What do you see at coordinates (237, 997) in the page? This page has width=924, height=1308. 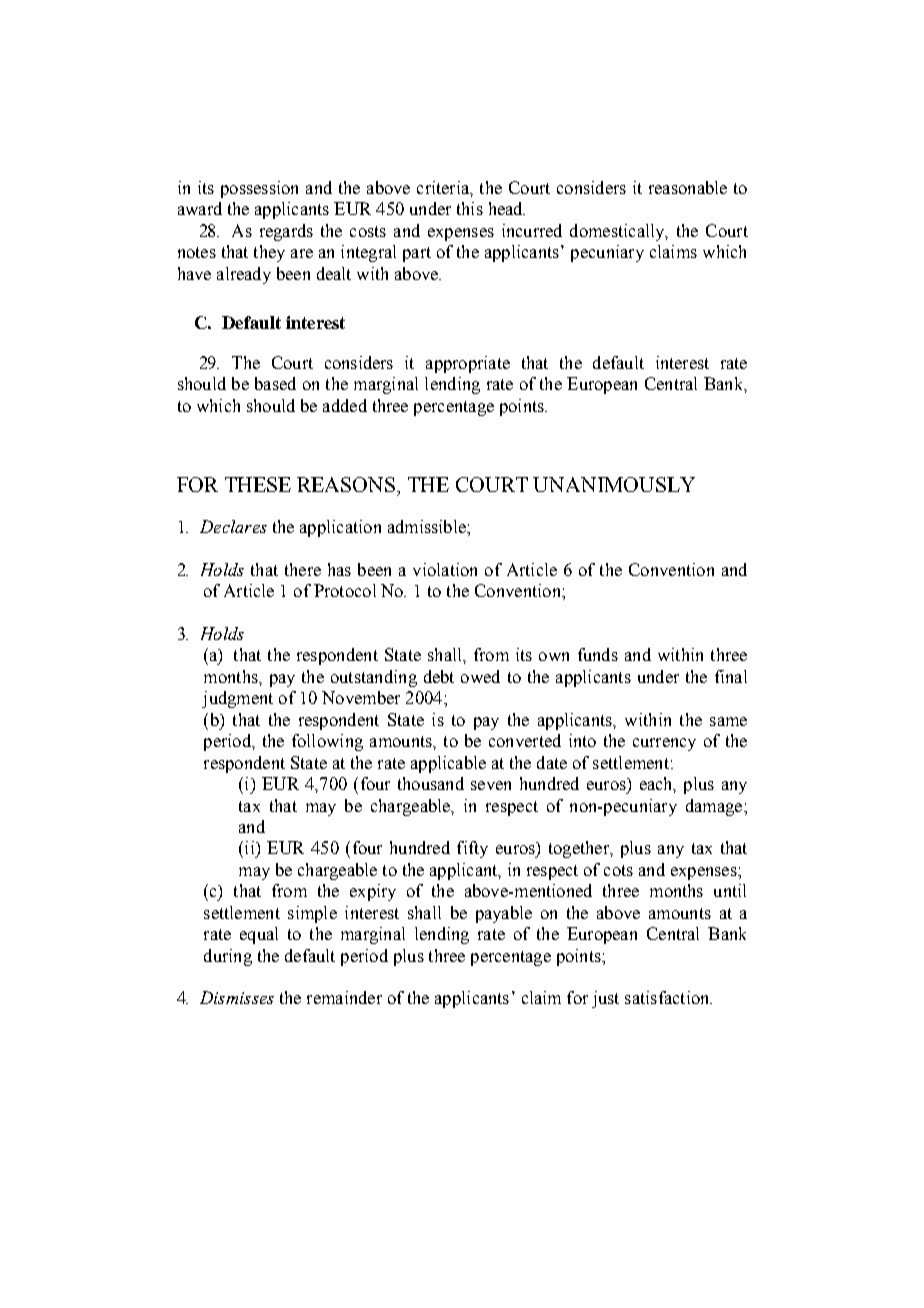 I see `Dismisses` at bounding box center [237, 997].
